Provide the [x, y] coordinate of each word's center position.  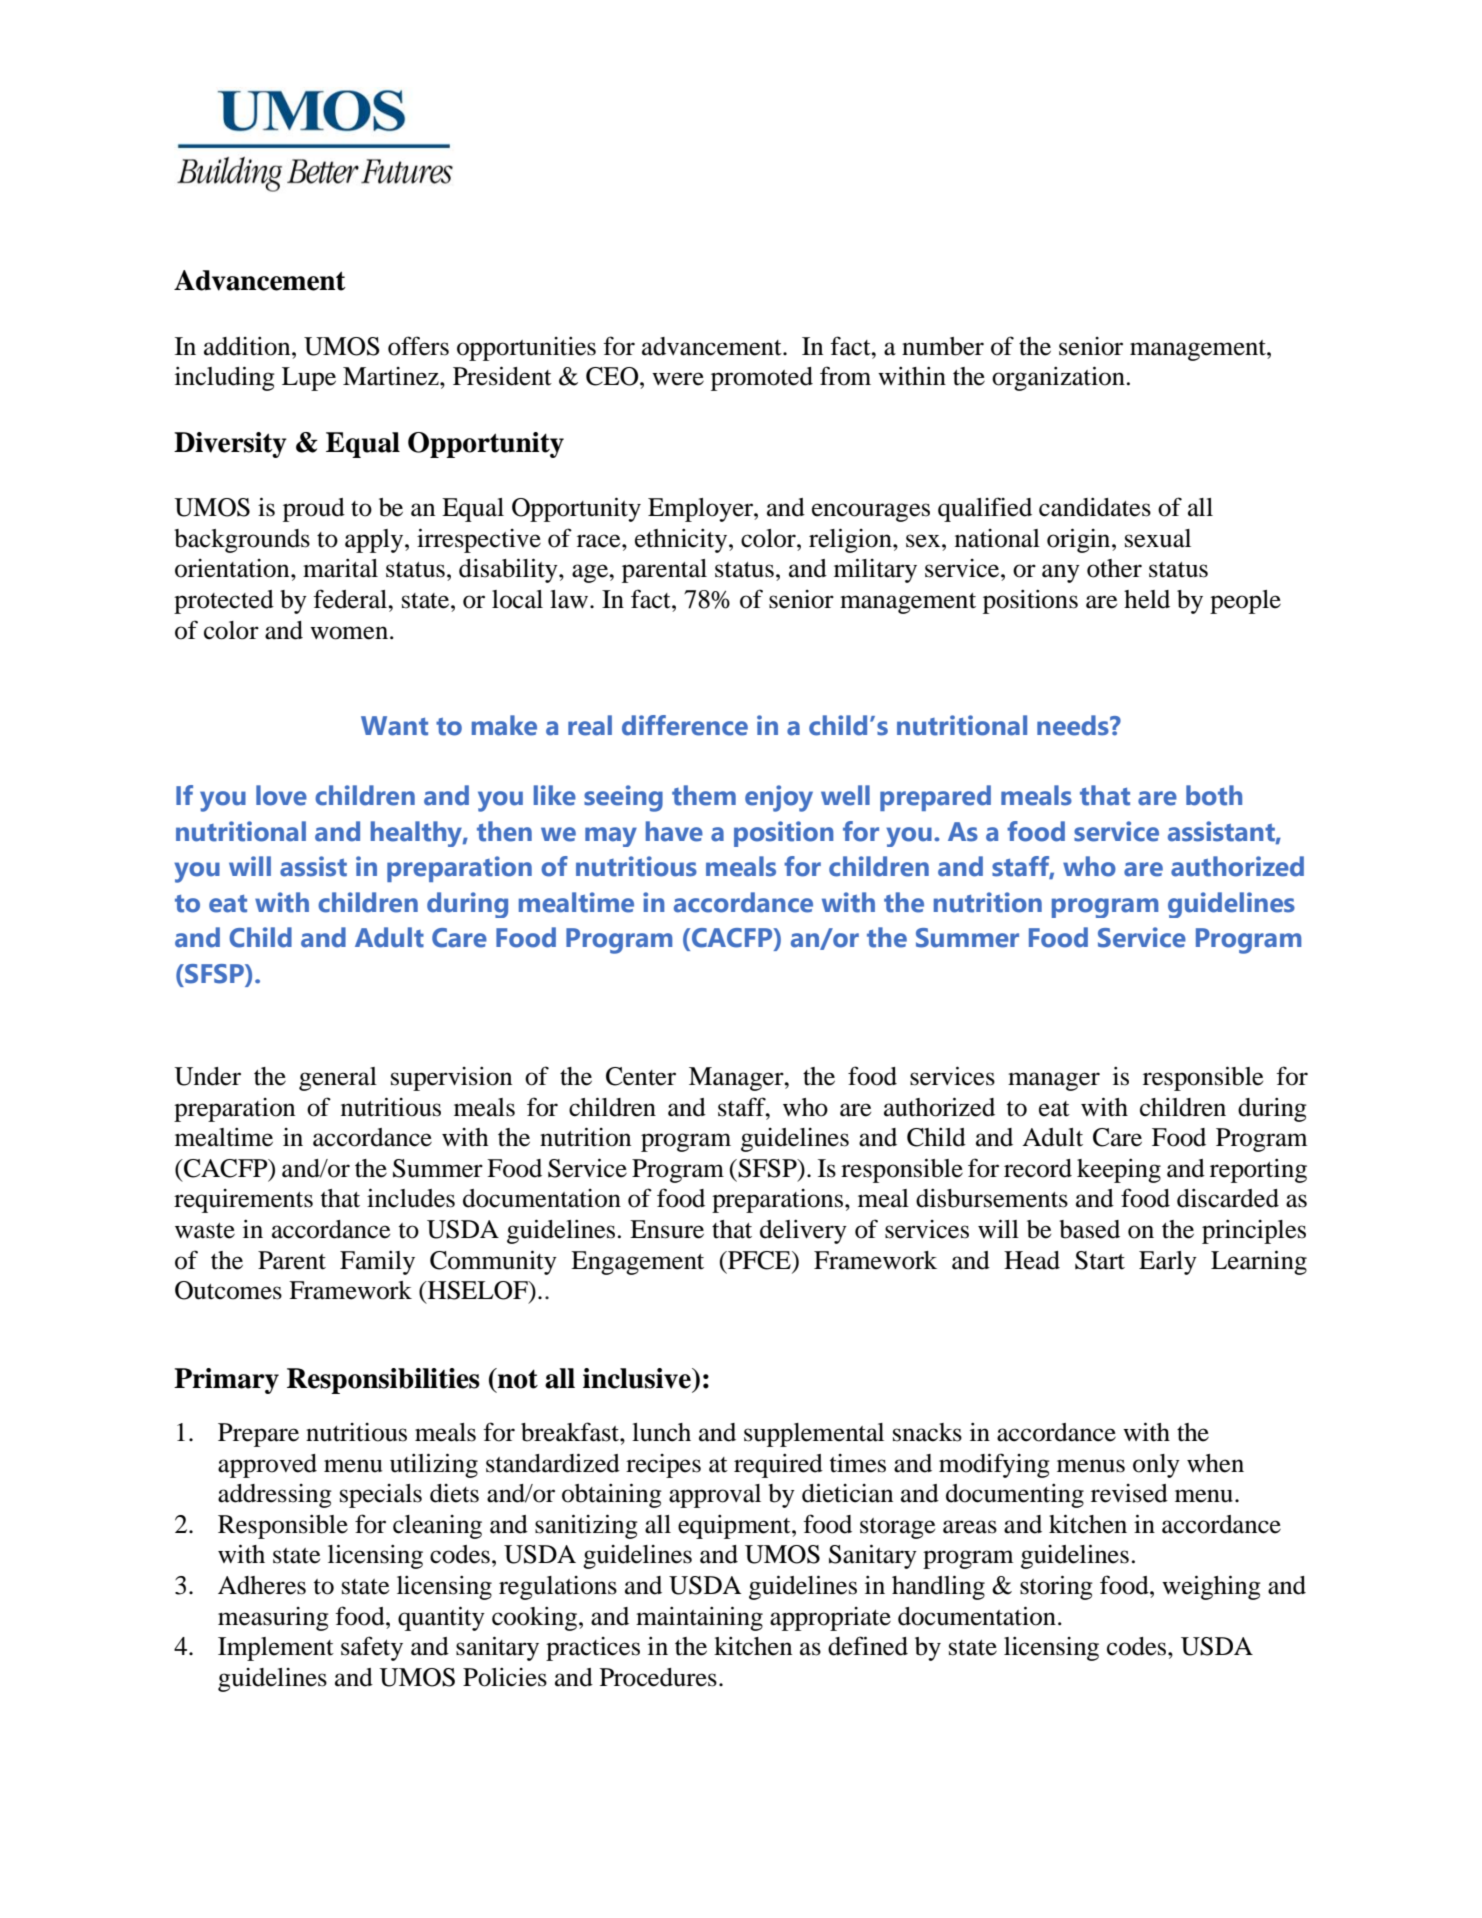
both [1214, 795]
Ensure [667, 1229]
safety [372, 1648]
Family [377, 1263]
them [704, 795]
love [281, 795]
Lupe [309, 379]
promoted [762, 379]
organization [1058, 378]
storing [1056, 1587]
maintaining [699, 1618]
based [1089, 1229]
